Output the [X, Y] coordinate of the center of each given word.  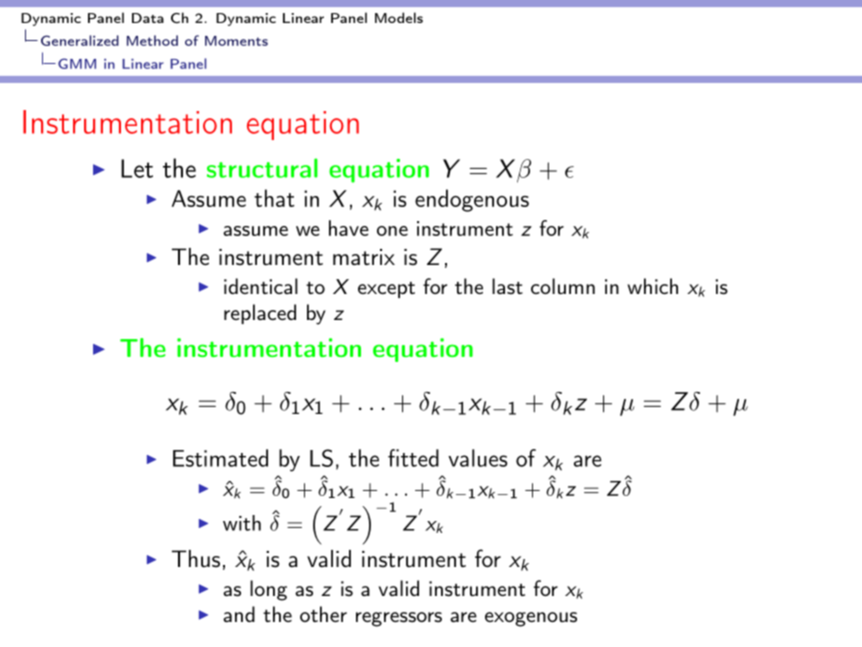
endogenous [472, 200]
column [563, 286]
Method [152, 40]
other [323, 614]
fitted [413, 458]
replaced [260, 314]
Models [399, 17]
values [478, 458]
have [349, 228]
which [653, 286]
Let [137, 168]
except [386, 290]
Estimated [220, 458]
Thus [196, 559]
